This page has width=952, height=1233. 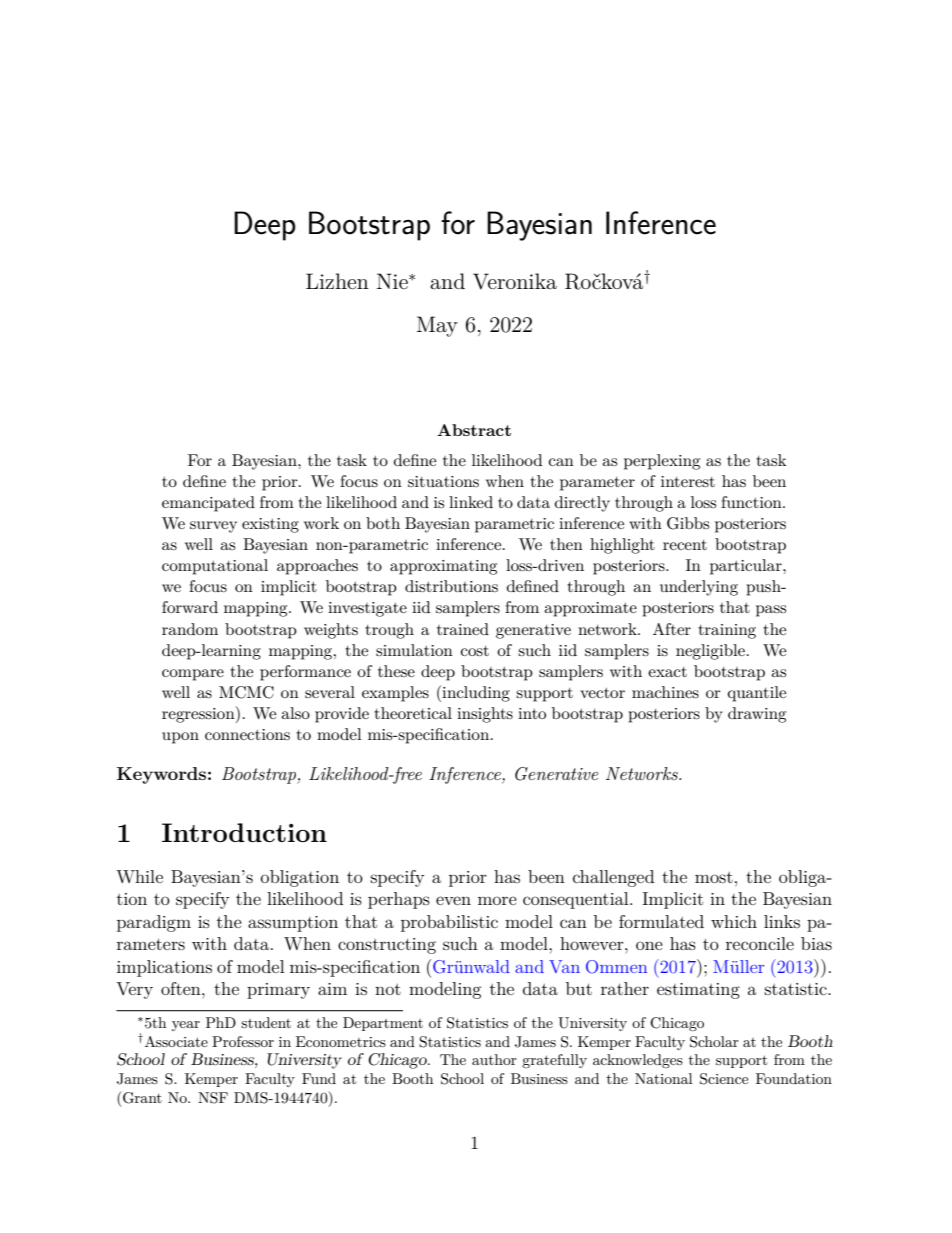 What do you see at coordinates (662, 462) in the page?
I see `perplexing` at bounding box center [662, 462].
